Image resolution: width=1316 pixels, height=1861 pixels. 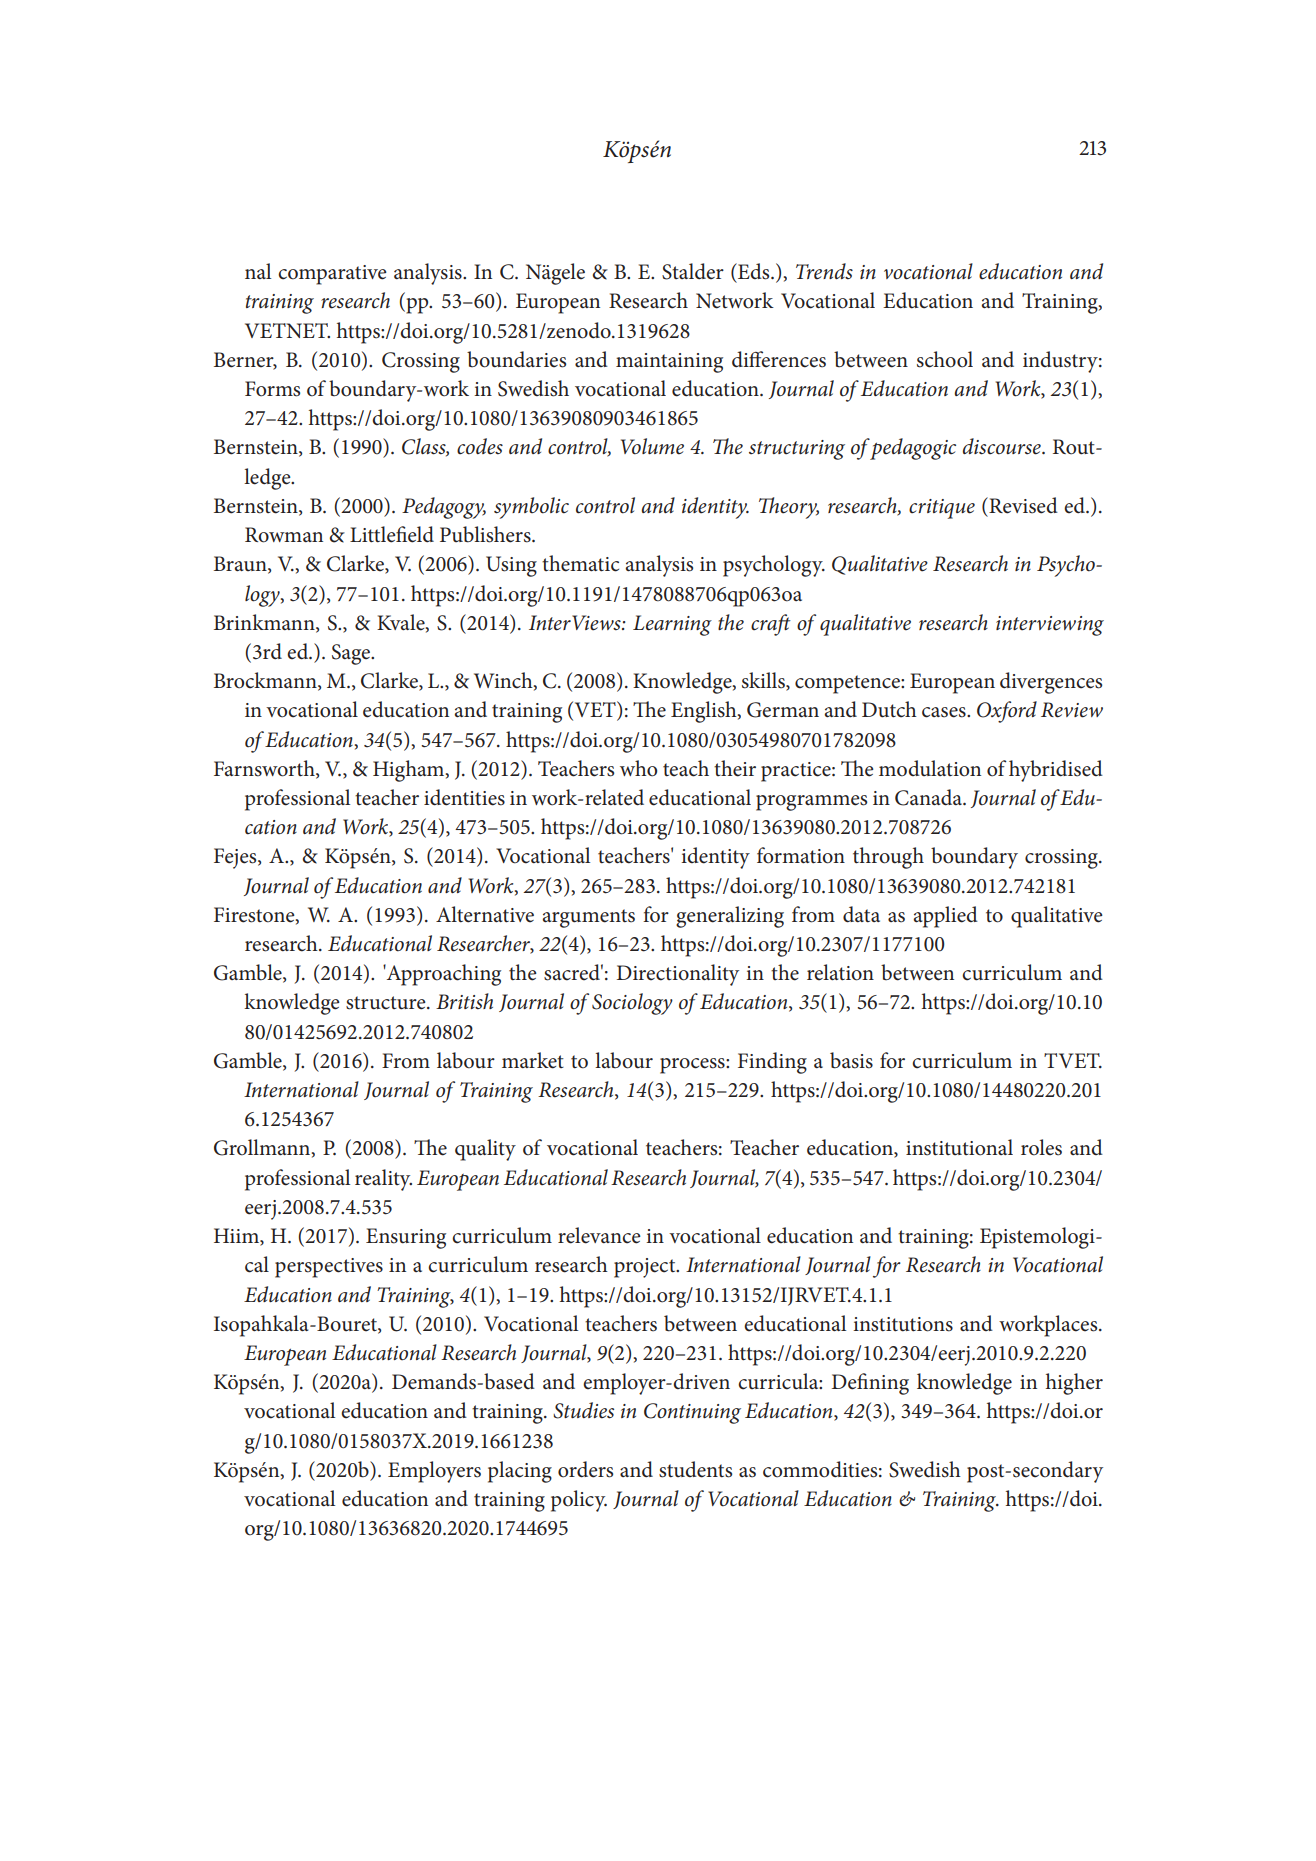 I want to click on structure, so click(x=387, y=1003).
